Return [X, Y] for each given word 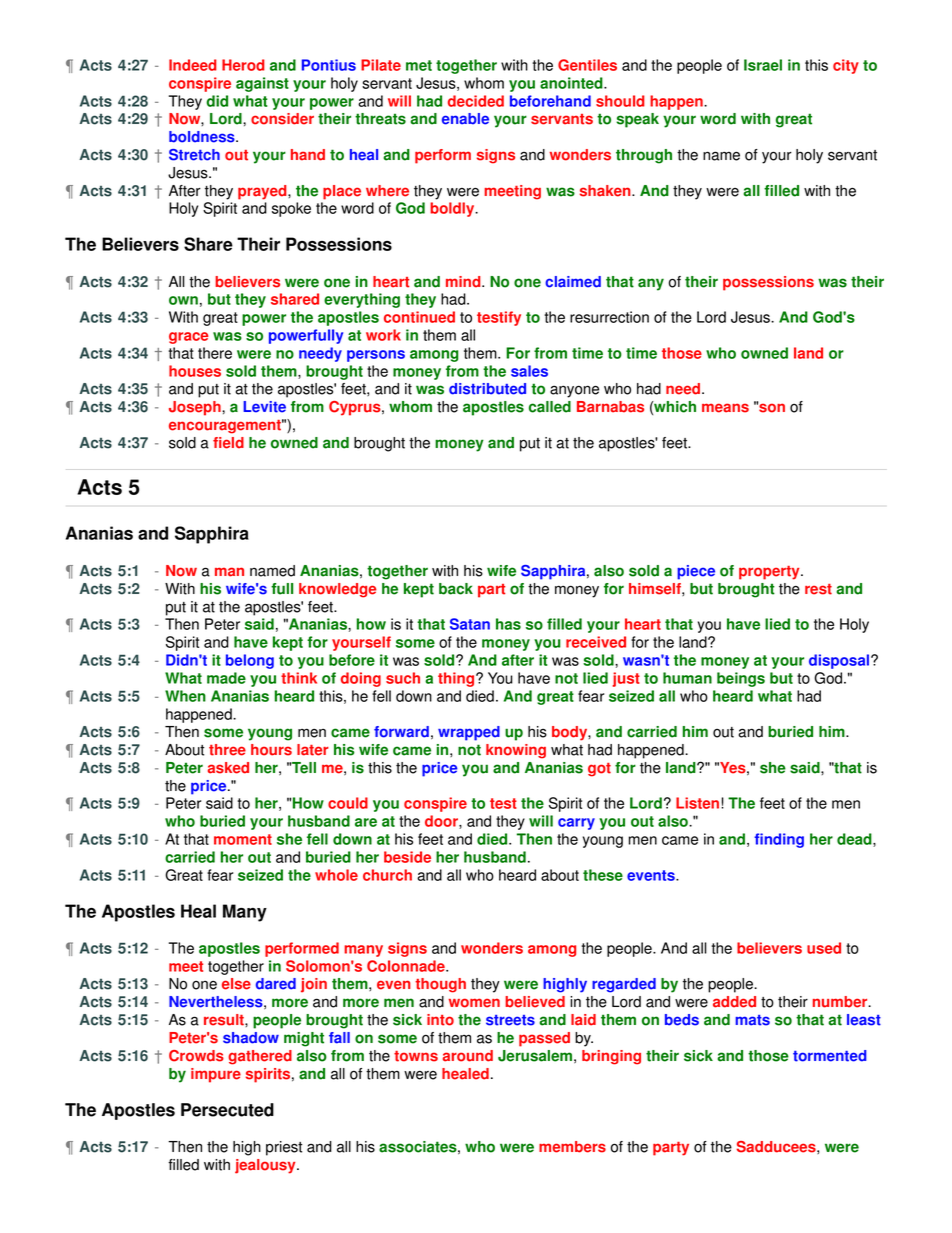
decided [476, 101]
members [572, 1147]
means [725, 408]
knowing [516, 751]
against [262, 84]
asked [228, 768]
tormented [830, 1056]
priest [284, 1148]
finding [779, 840]
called [550, 407]
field [228, 443]
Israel [763, 65]
